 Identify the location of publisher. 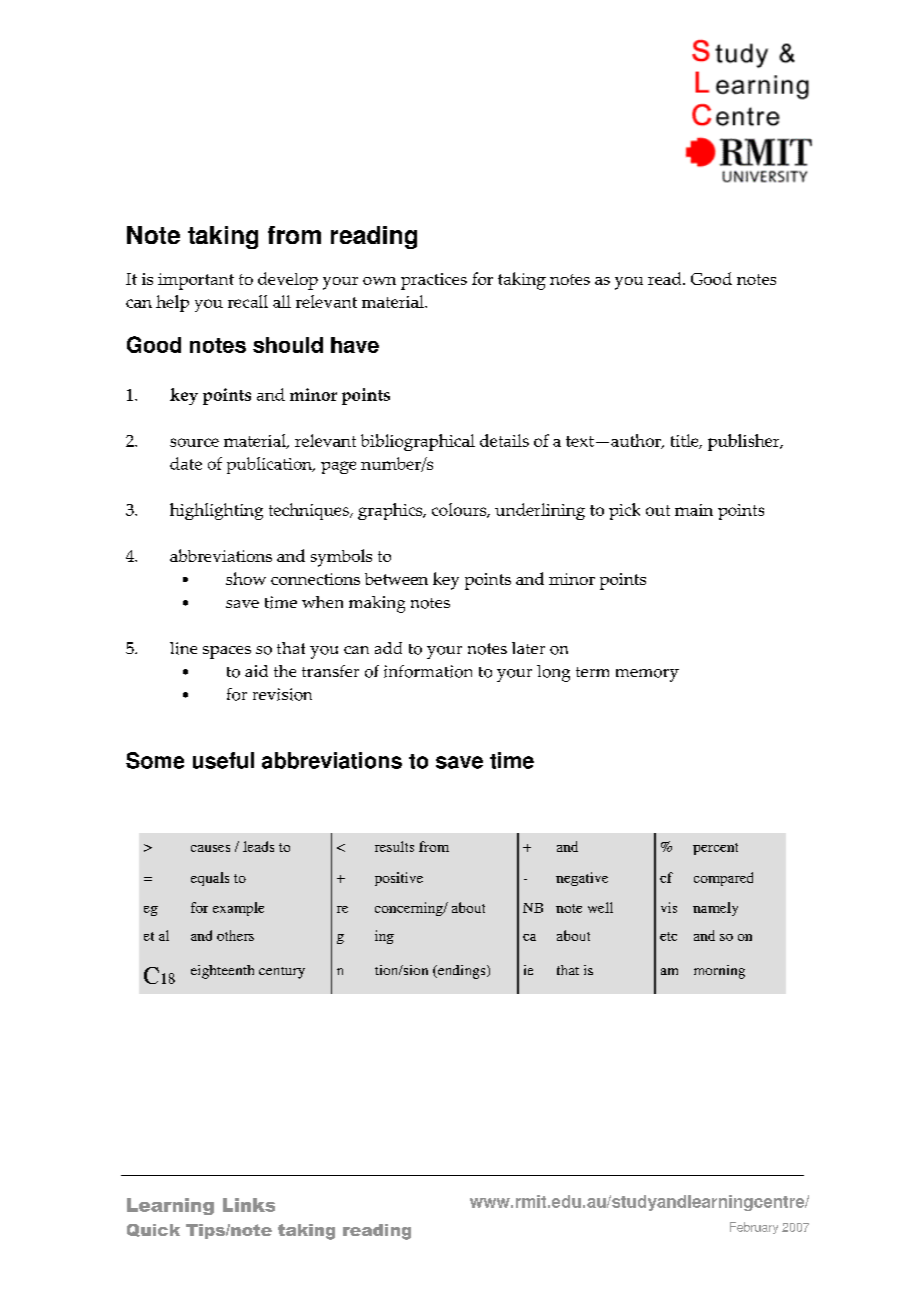
(745, 442).
